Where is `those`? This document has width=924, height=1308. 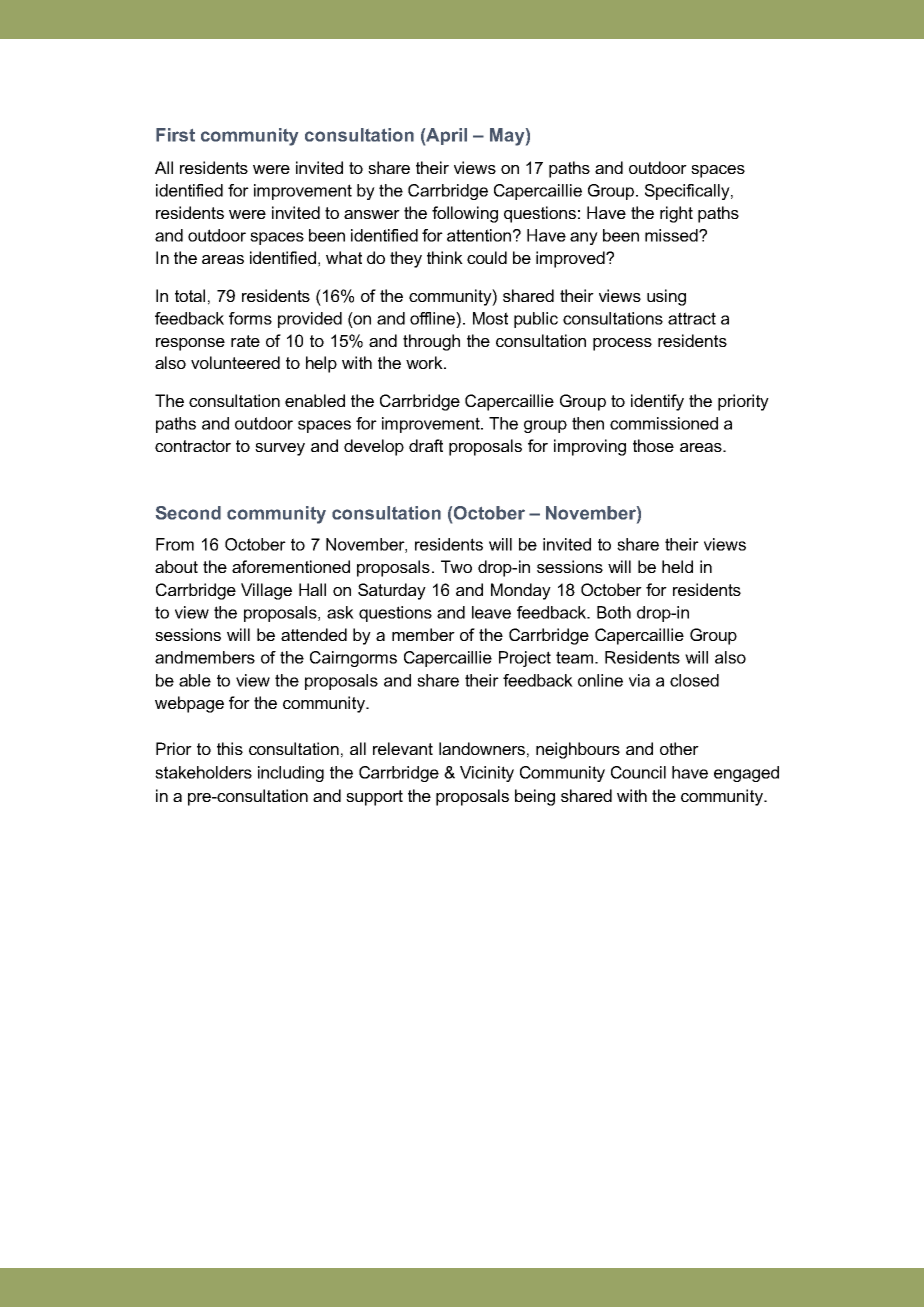
those is located at coordinates (653, 445).
